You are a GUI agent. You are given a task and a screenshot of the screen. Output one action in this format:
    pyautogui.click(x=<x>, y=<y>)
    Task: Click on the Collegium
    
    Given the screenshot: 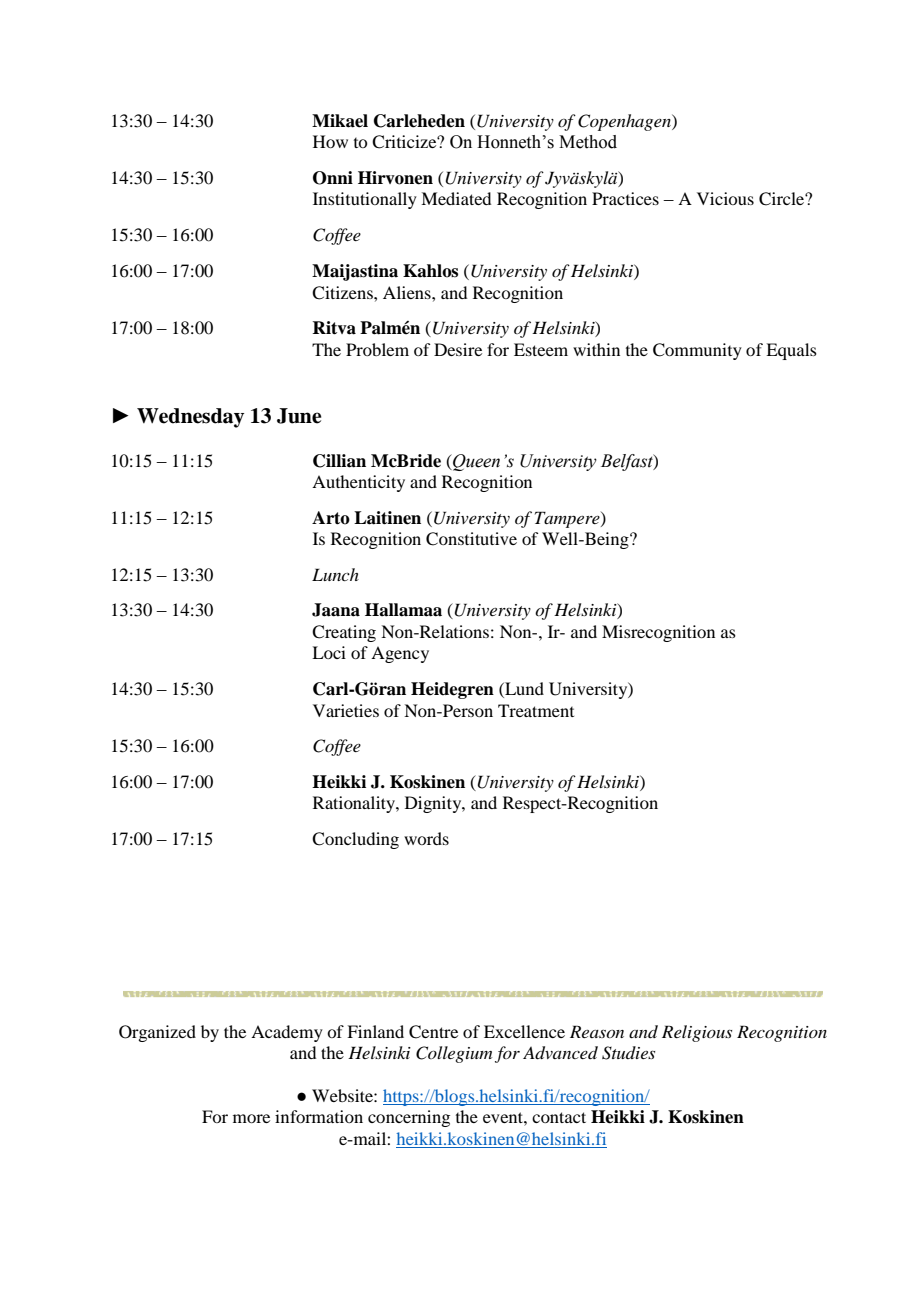 What is the action you would take?
    pyautogui.click(x=454, y=1054)
